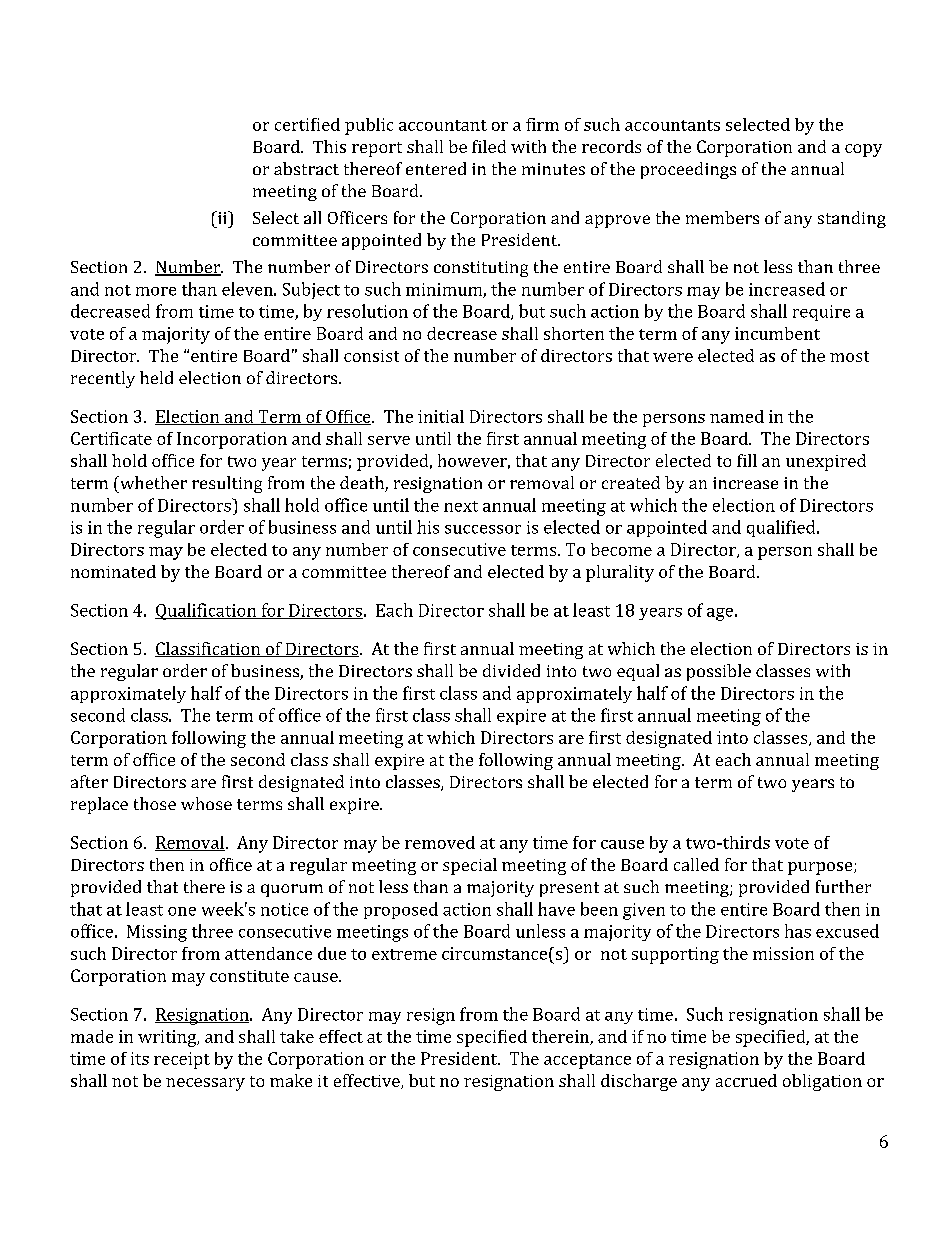 The height and width of the screenshot is (1233, 952). I want to click on proceedings, so click(688, 170).
